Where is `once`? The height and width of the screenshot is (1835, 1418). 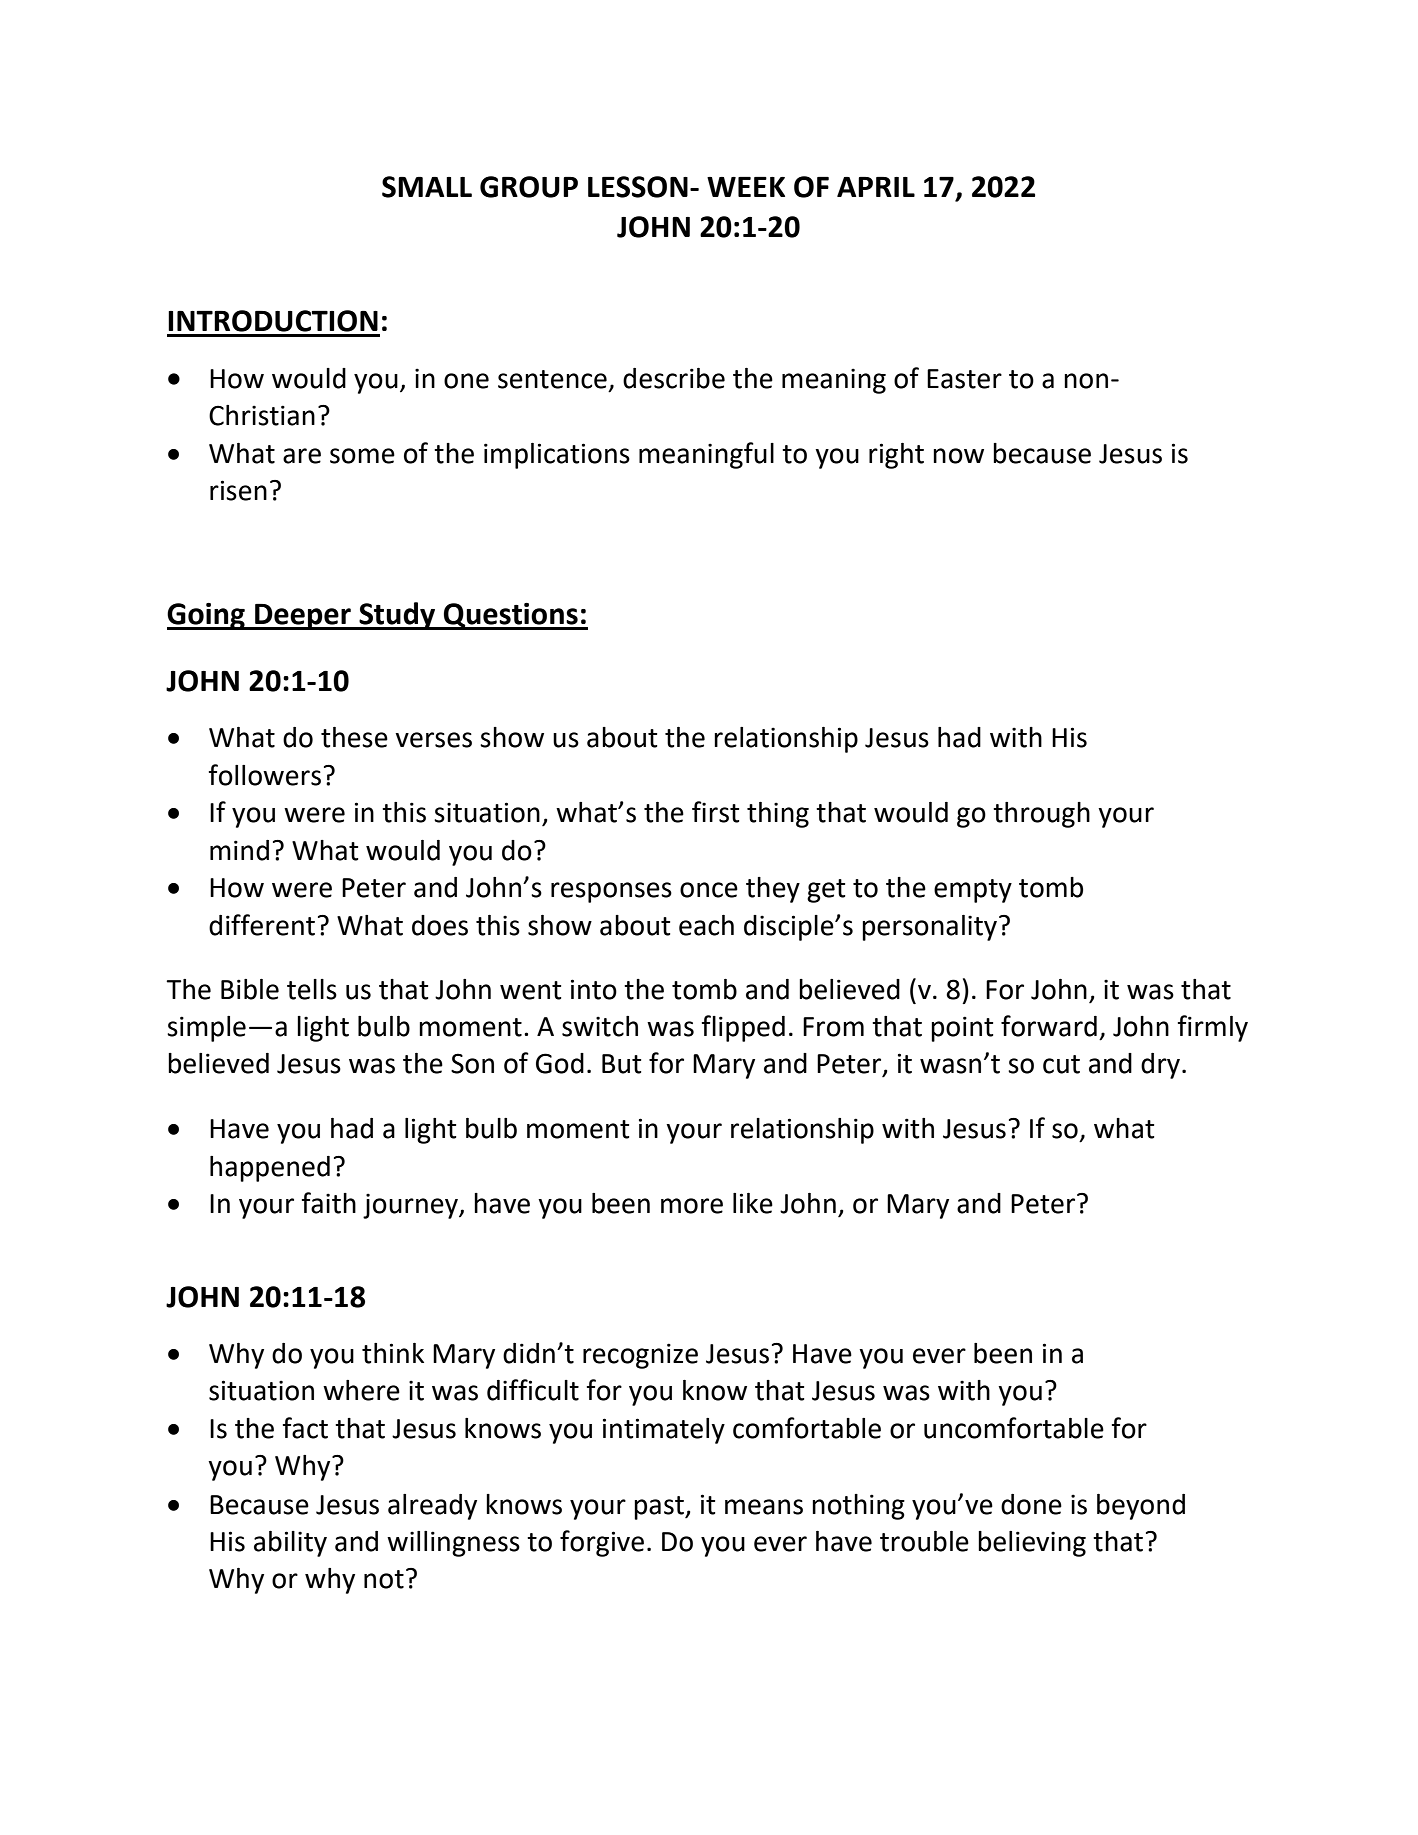
once is located at coordinates (709, 890).
